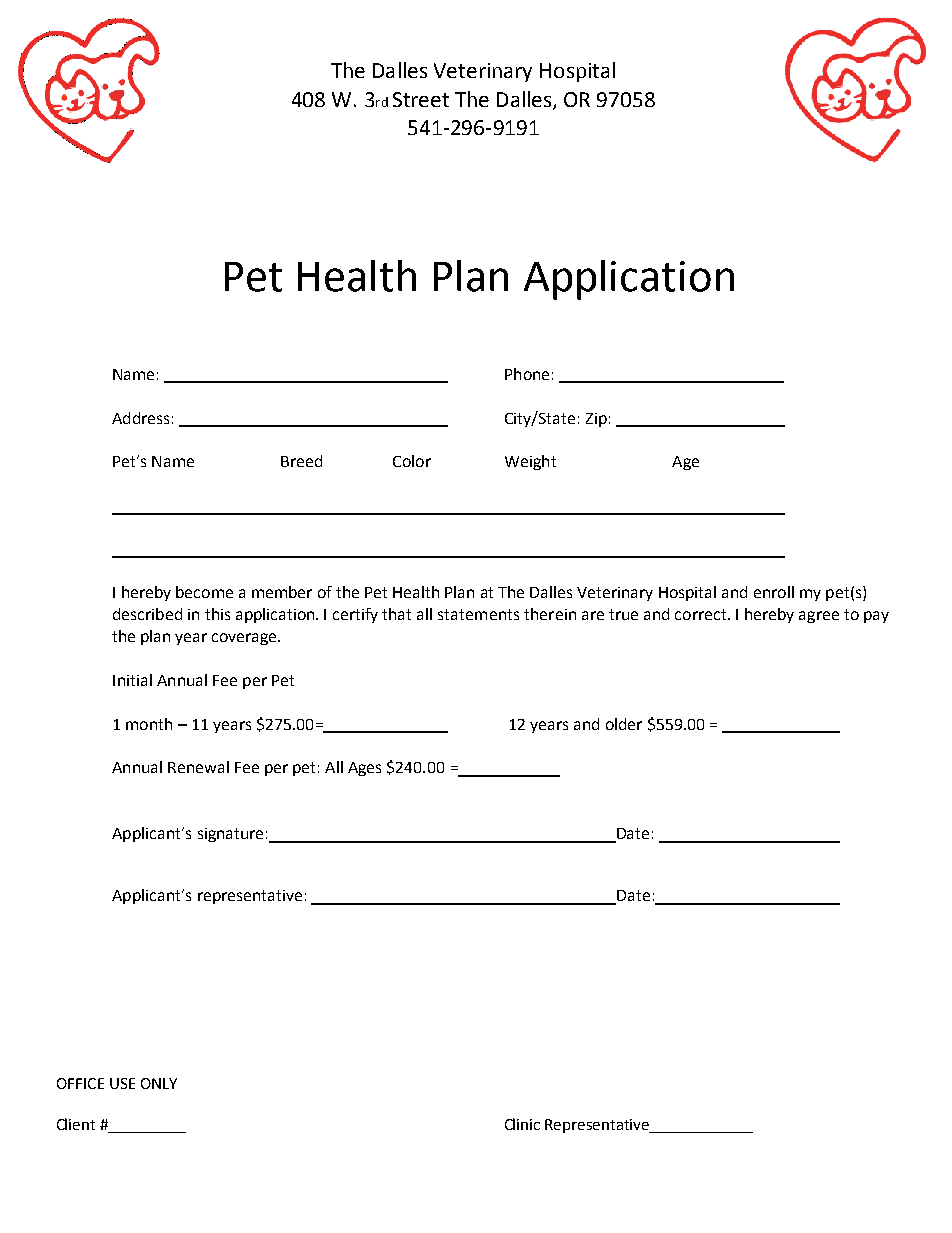 Image resolution: width=952 pixels, height=1233 pixels. Describe the element at coordinates (527, 374) in the page. I see `Phone` at that location.
